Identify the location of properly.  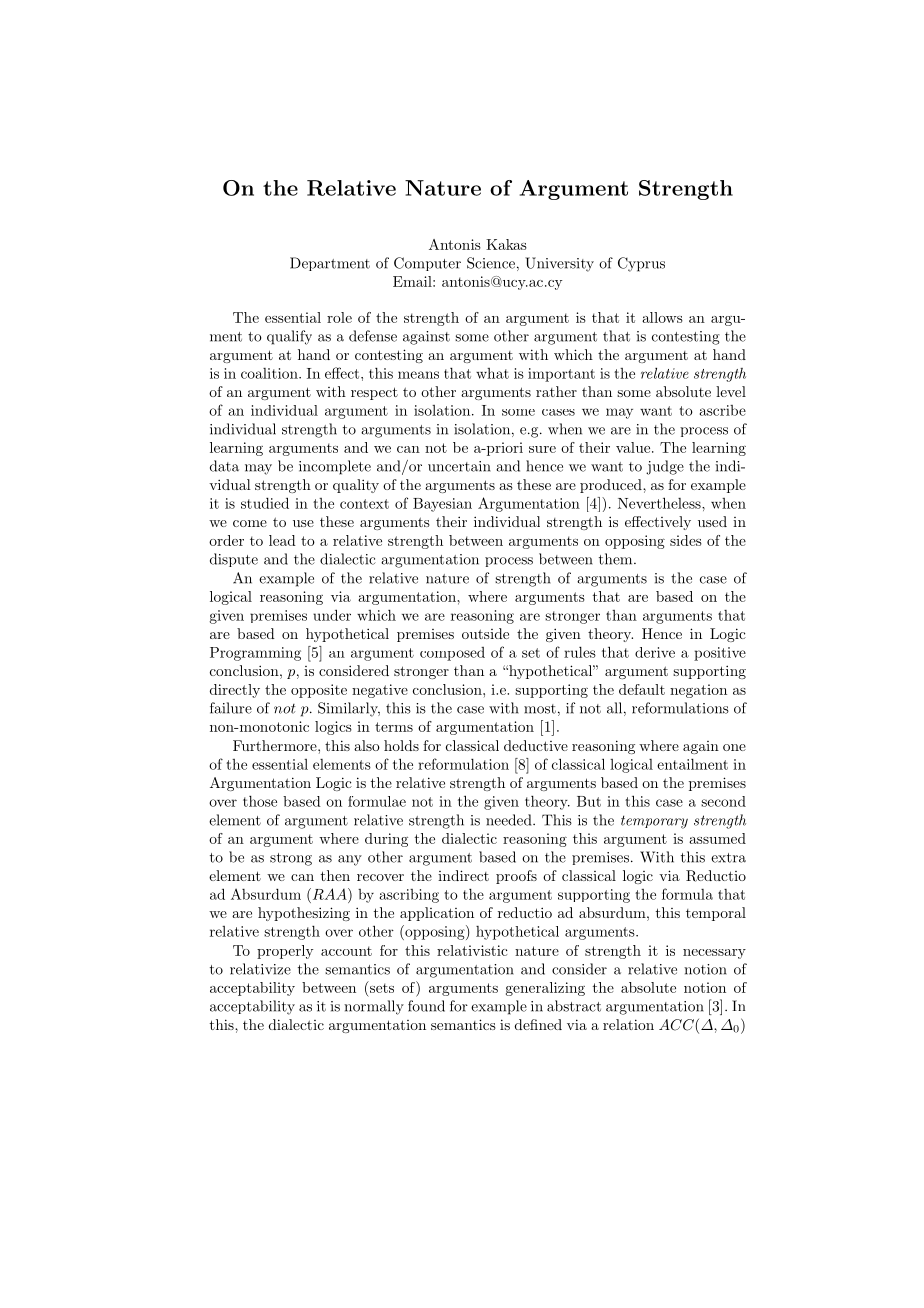
(285, 952).
